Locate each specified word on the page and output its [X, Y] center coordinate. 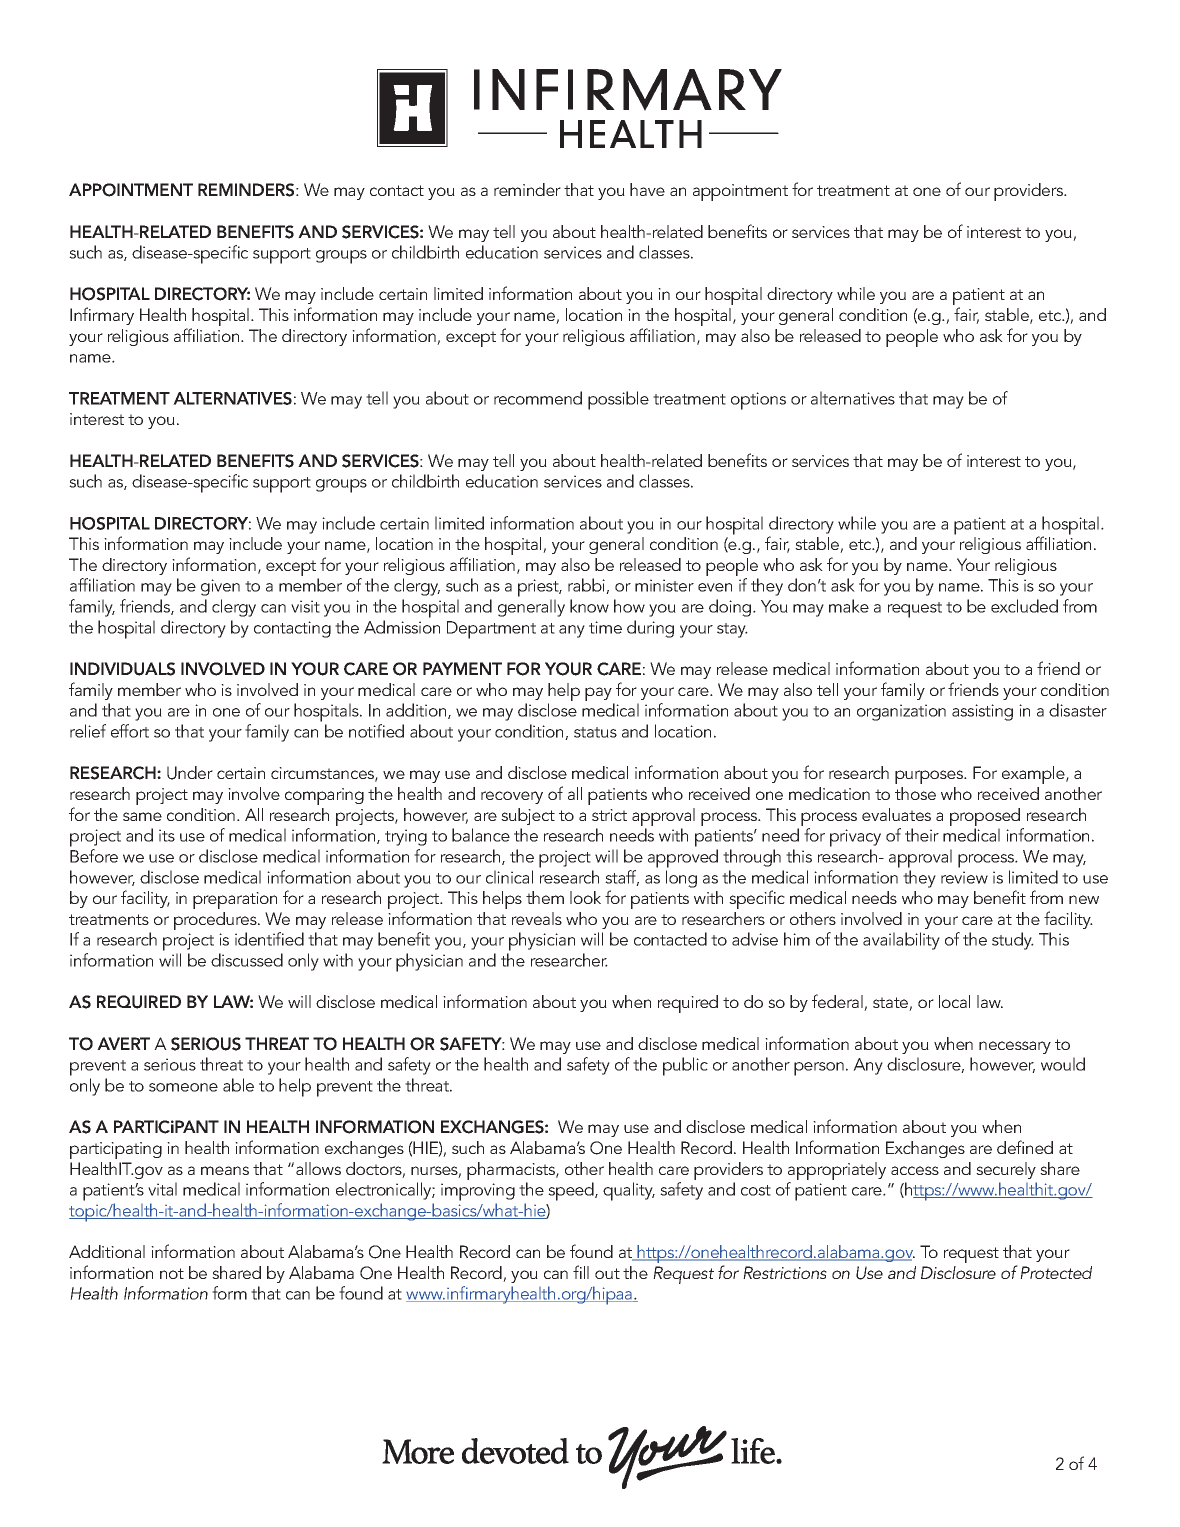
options [758, 401]
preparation [235, 900]
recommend [538, 398]
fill [581, 1272]
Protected [1056, 1272]
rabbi [587, 586]
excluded [1024, 606]
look [585, 897]
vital [162, 1189]
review [964, 877]
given [220, 587]
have [647, 189]
